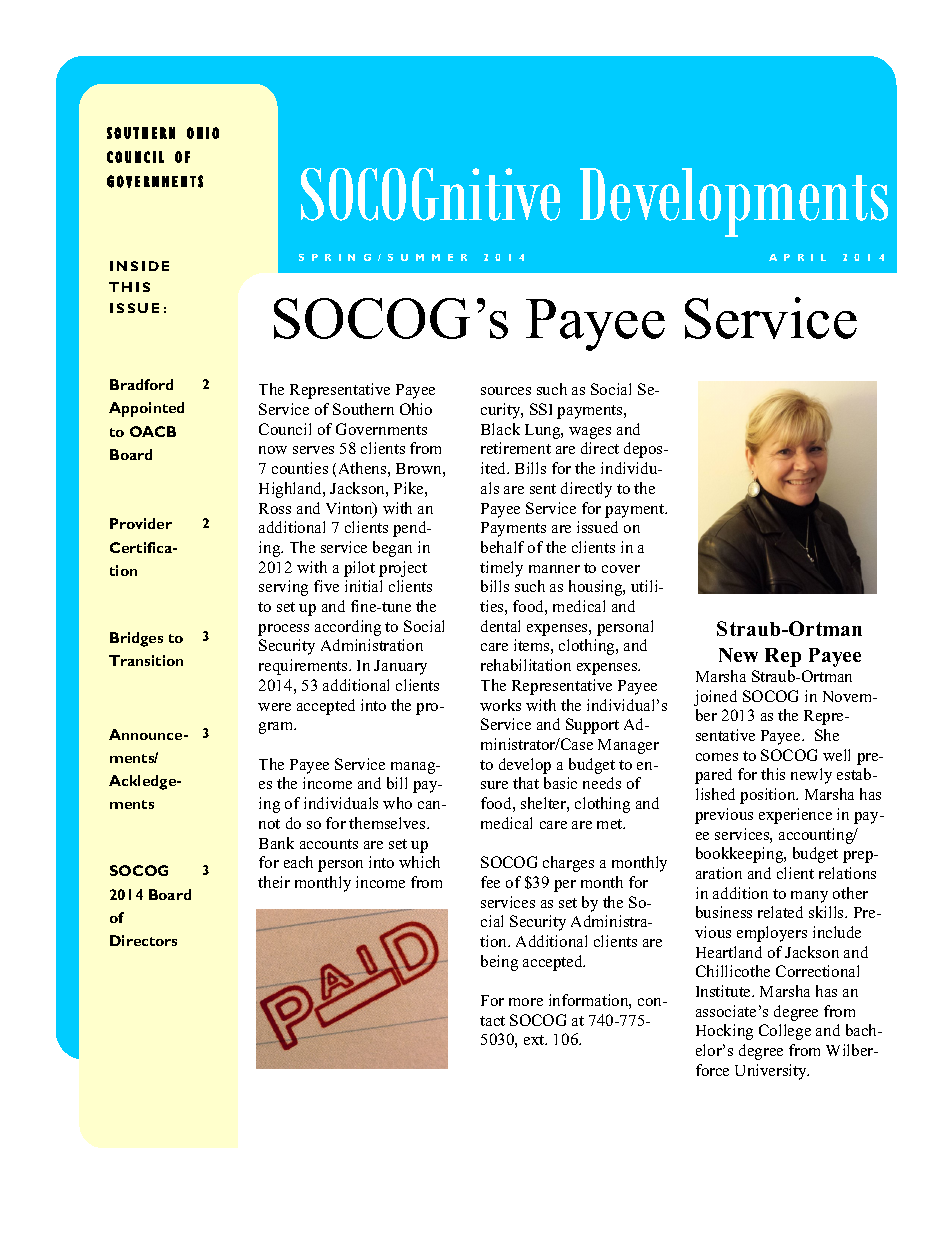  Describe the element at coordinates (500, 705) in the screenshot. I see `works` at that location.
